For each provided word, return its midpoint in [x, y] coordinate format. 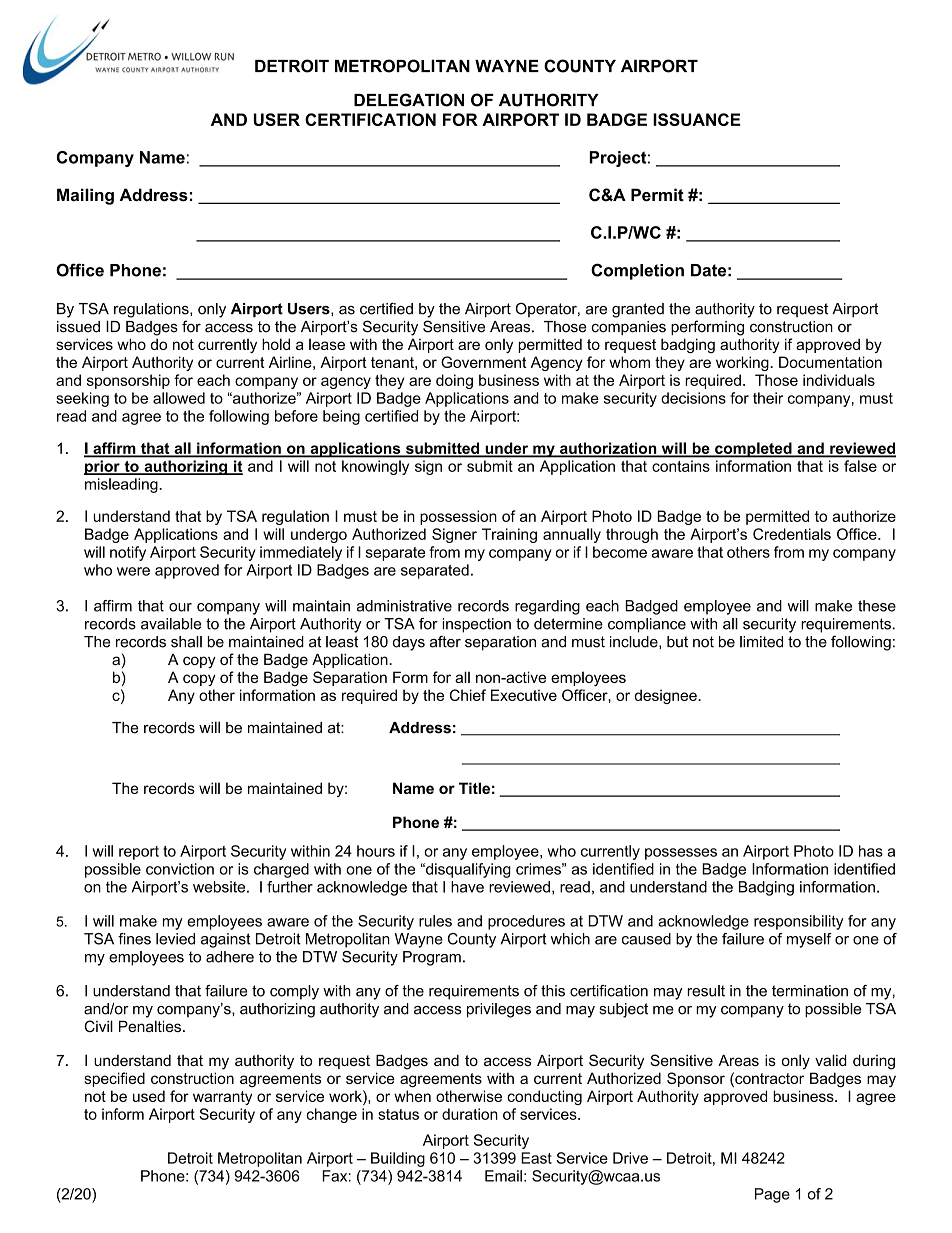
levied [175, 939]
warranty [222, 1098]
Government [483, 362]
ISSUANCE [696, 119]
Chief [468, 695]
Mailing [85, 196]
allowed [179, 398]
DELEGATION [409, 100]
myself [809, 940]
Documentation [830, 362]
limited [761, 642]
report [139, 853]
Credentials [792, 534]
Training [509, 535]
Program [432, 958]
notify [128, 553]
